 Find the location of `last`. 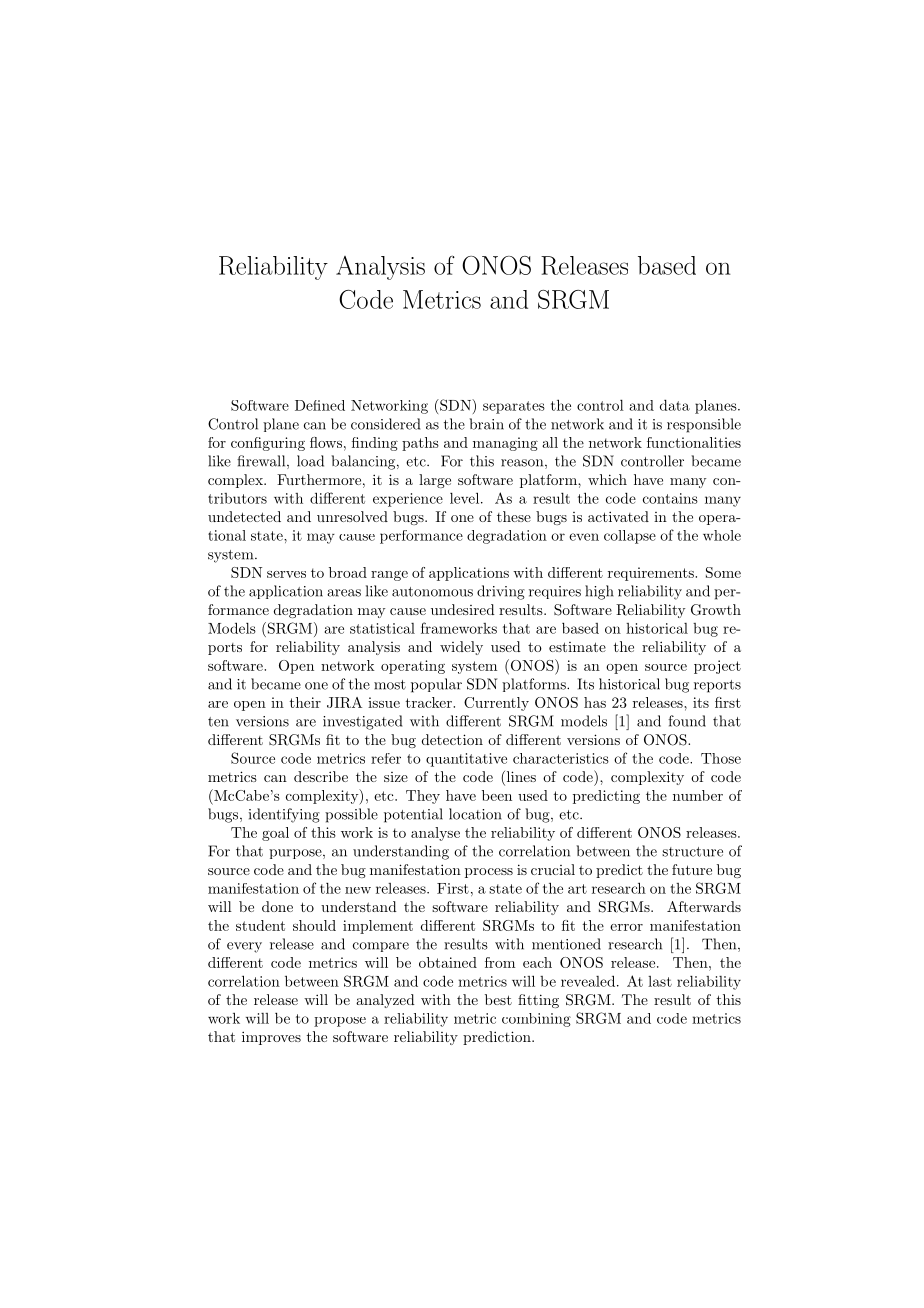

last is located at coordinates (660, 981).
